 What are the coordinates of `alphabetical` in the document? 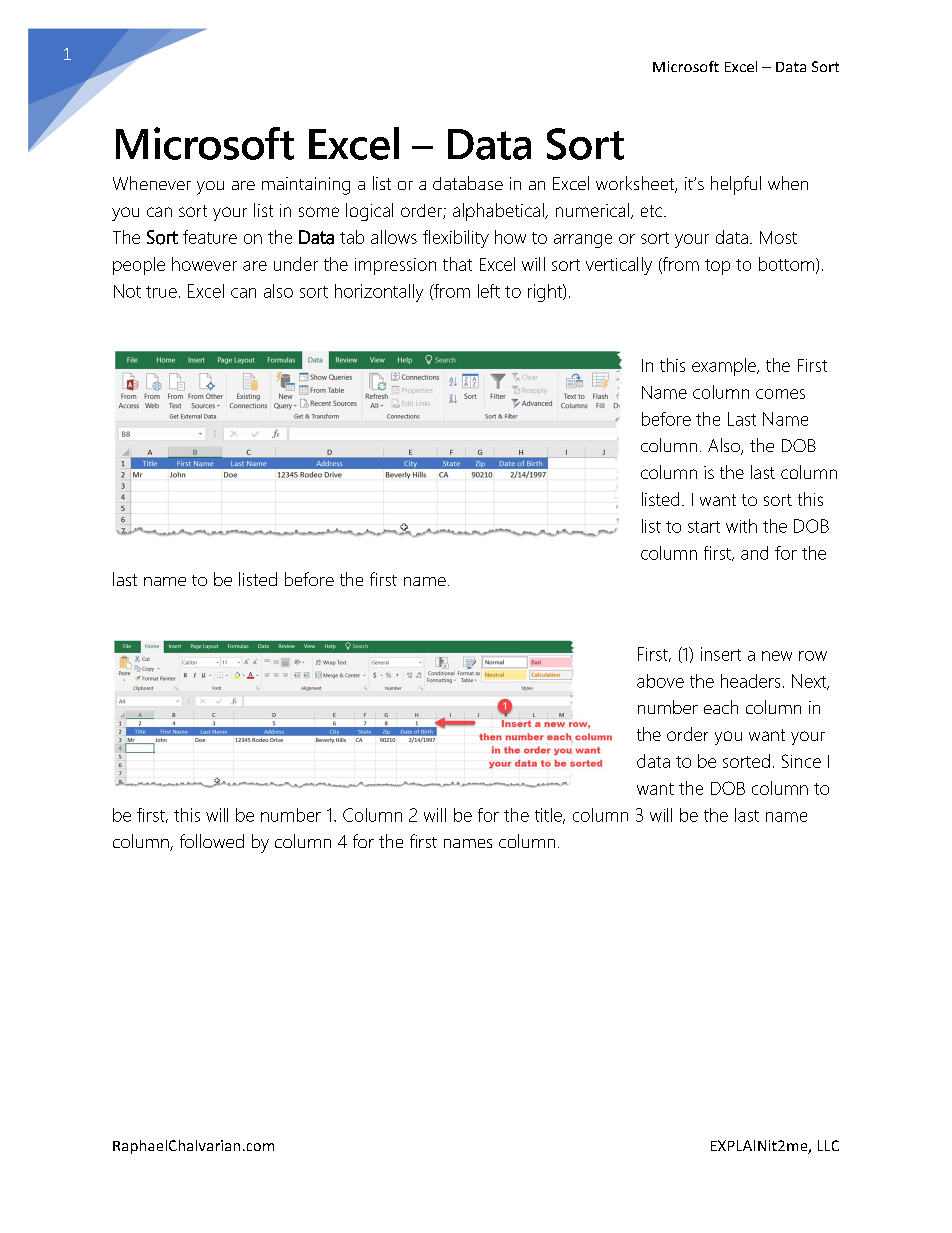 It's located at (499, 212).
